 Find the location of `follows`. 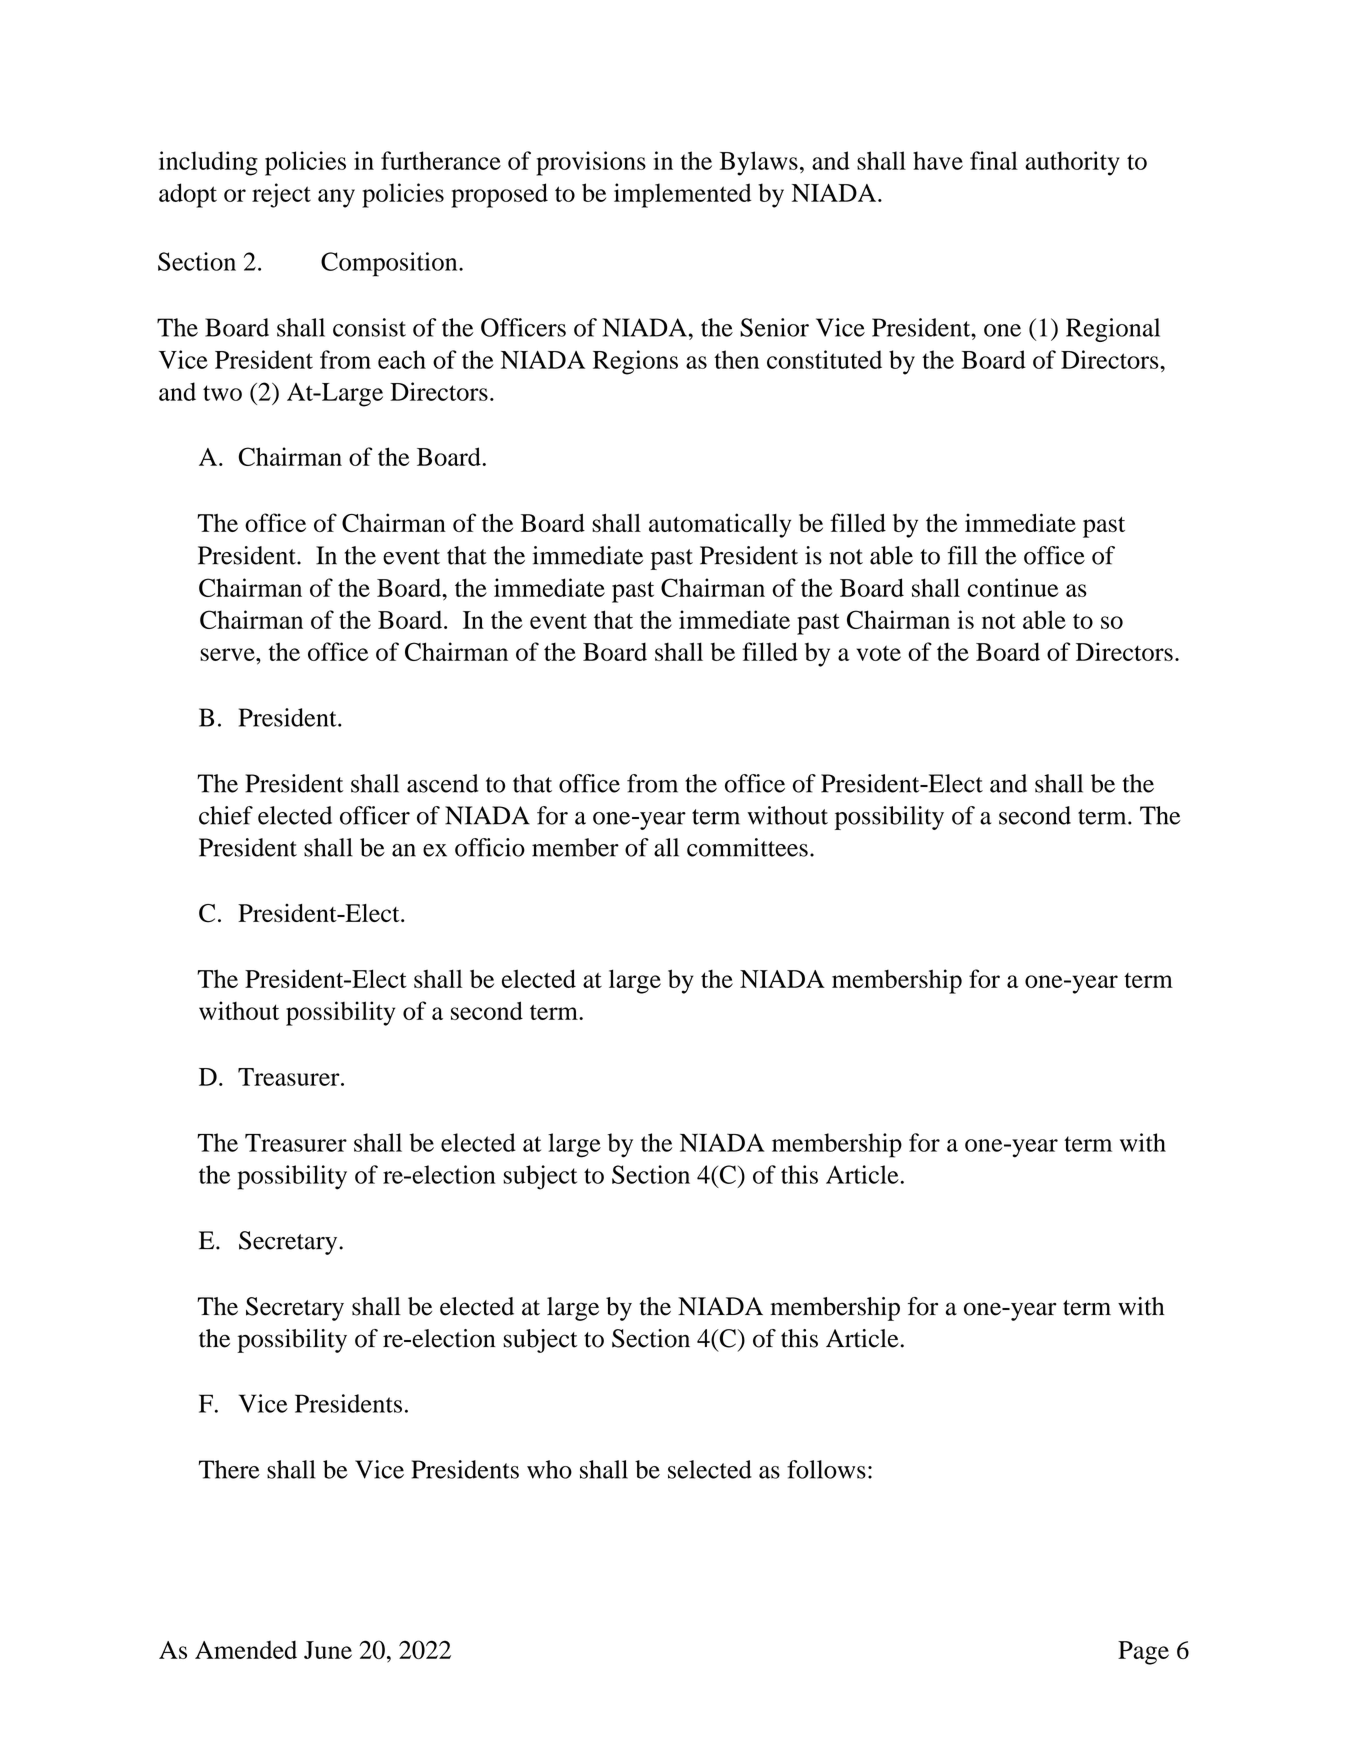

follows is located at coordinates (826, 1469).
